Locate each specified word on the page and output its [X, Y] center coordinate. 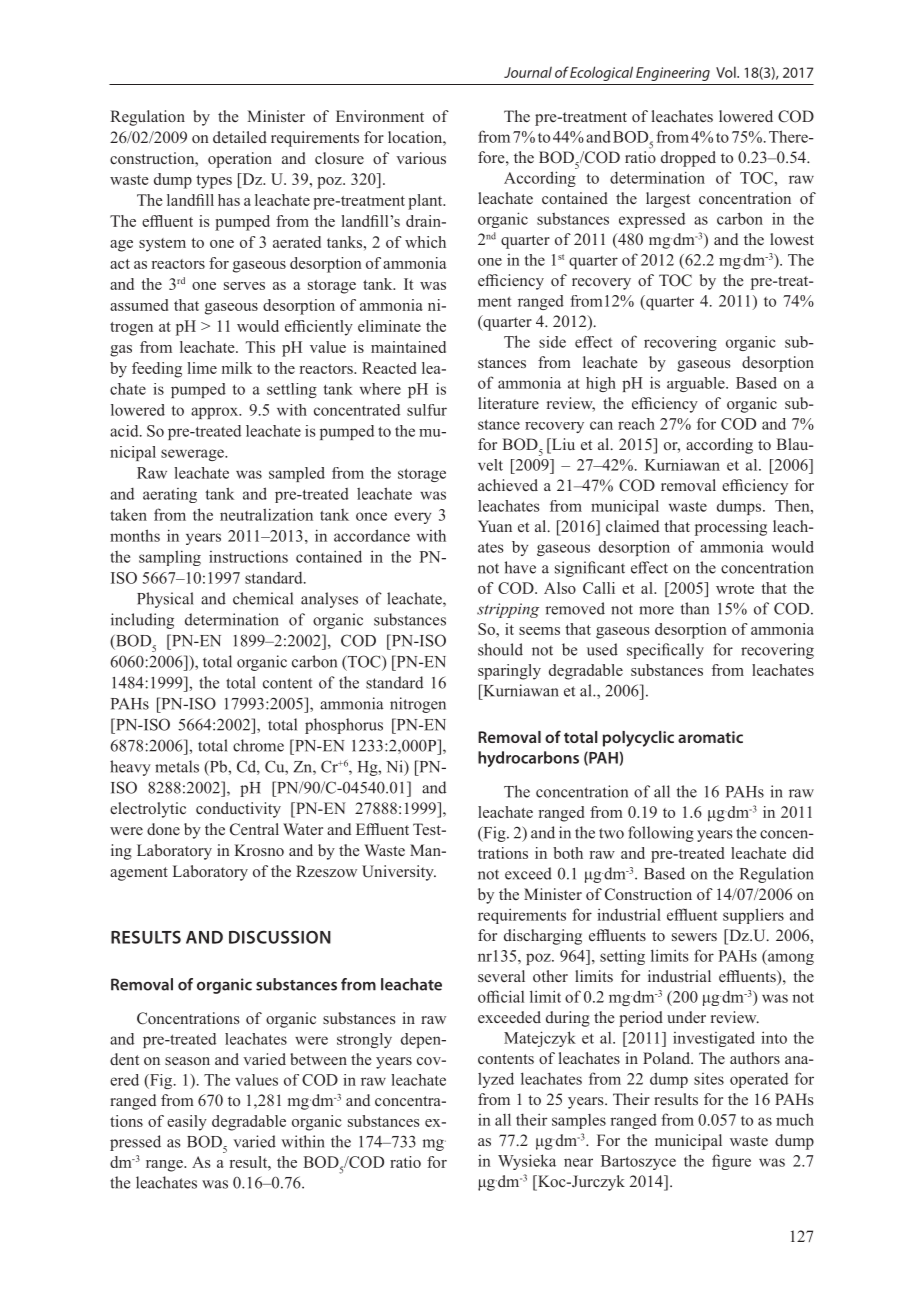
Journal [528, 72]
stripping [508, 610]
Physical [165, 600]
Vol [727, 72]
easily [187, 1123]
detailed [240, 137]
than [695, 608]
